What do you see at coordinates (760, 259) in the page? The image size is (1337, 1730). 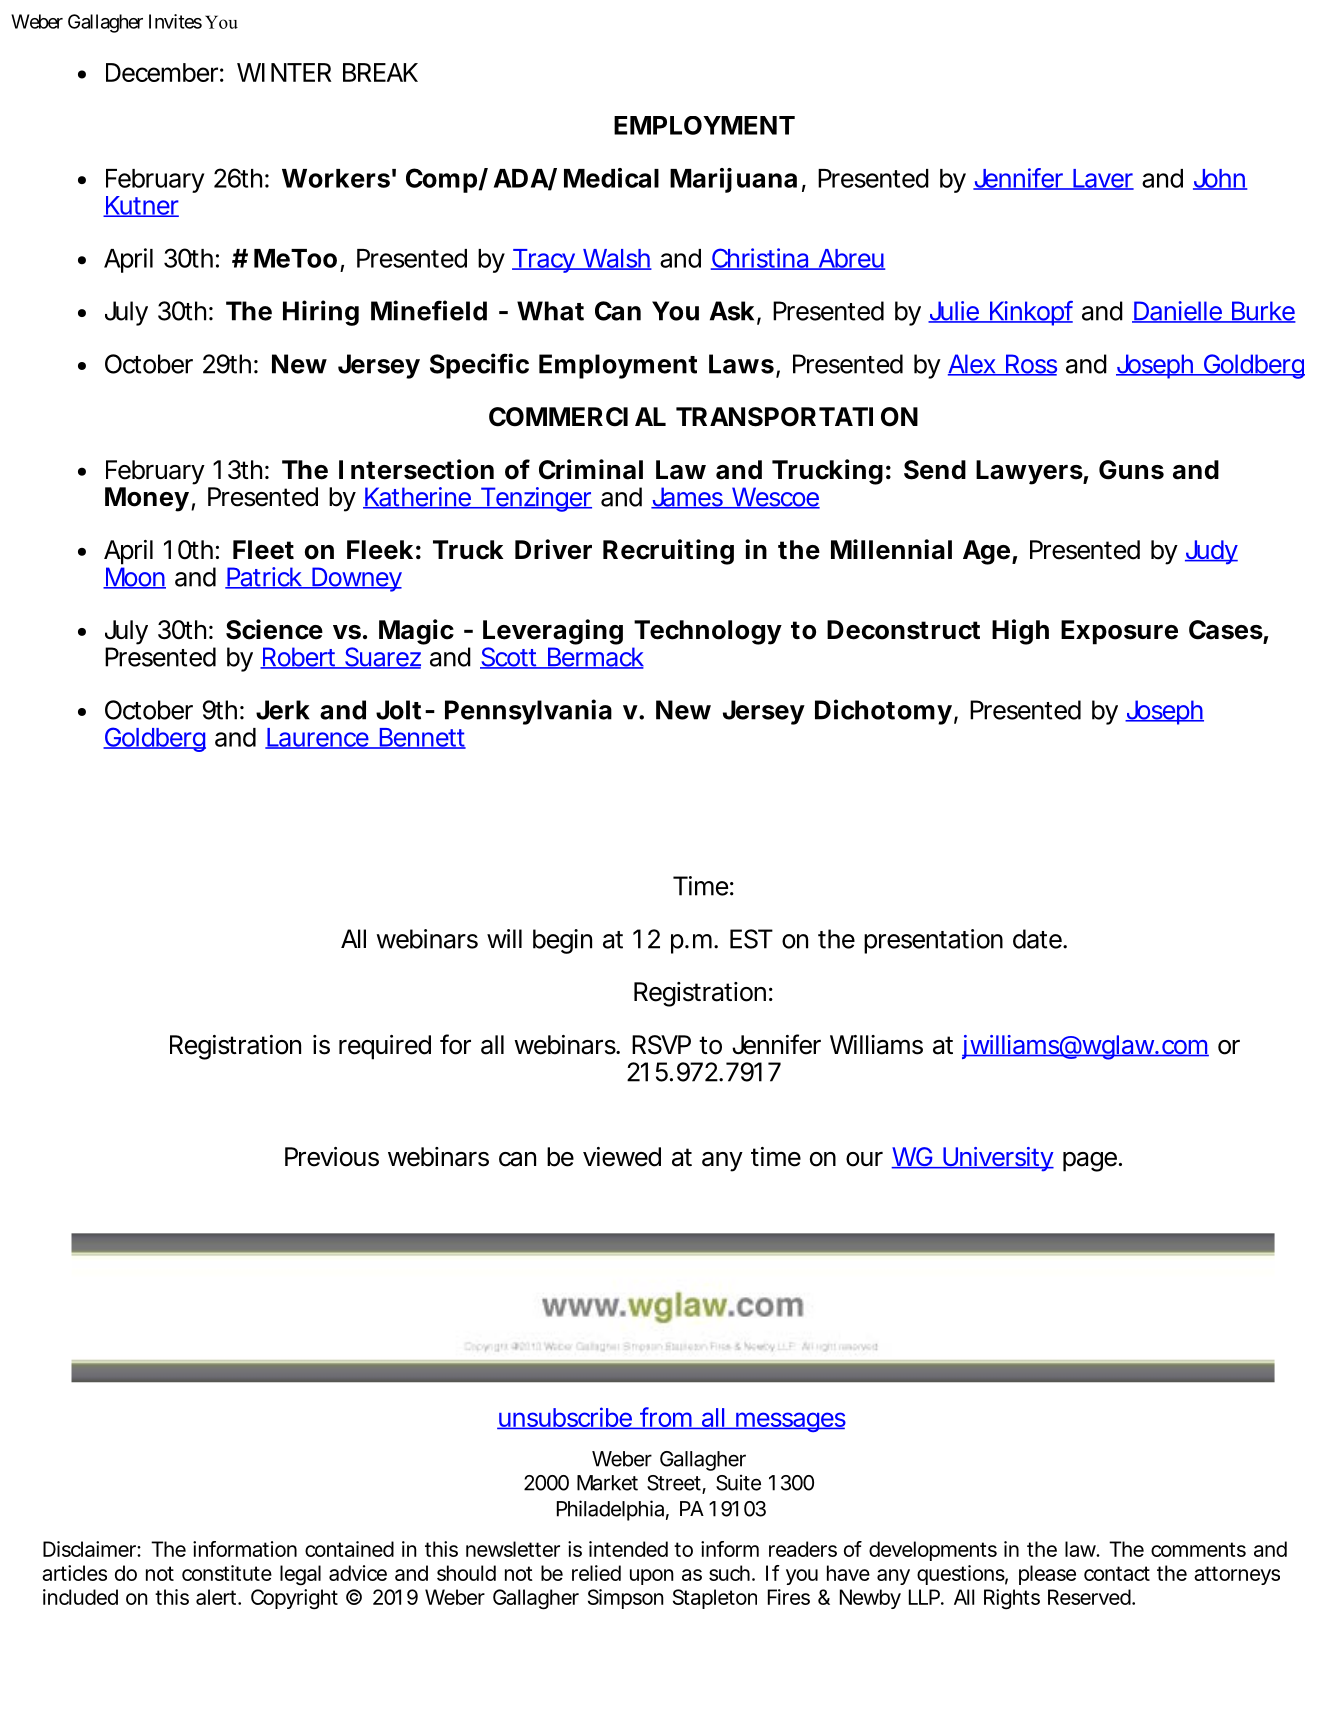 I see `Christina` at bounding box center [760, 259].
